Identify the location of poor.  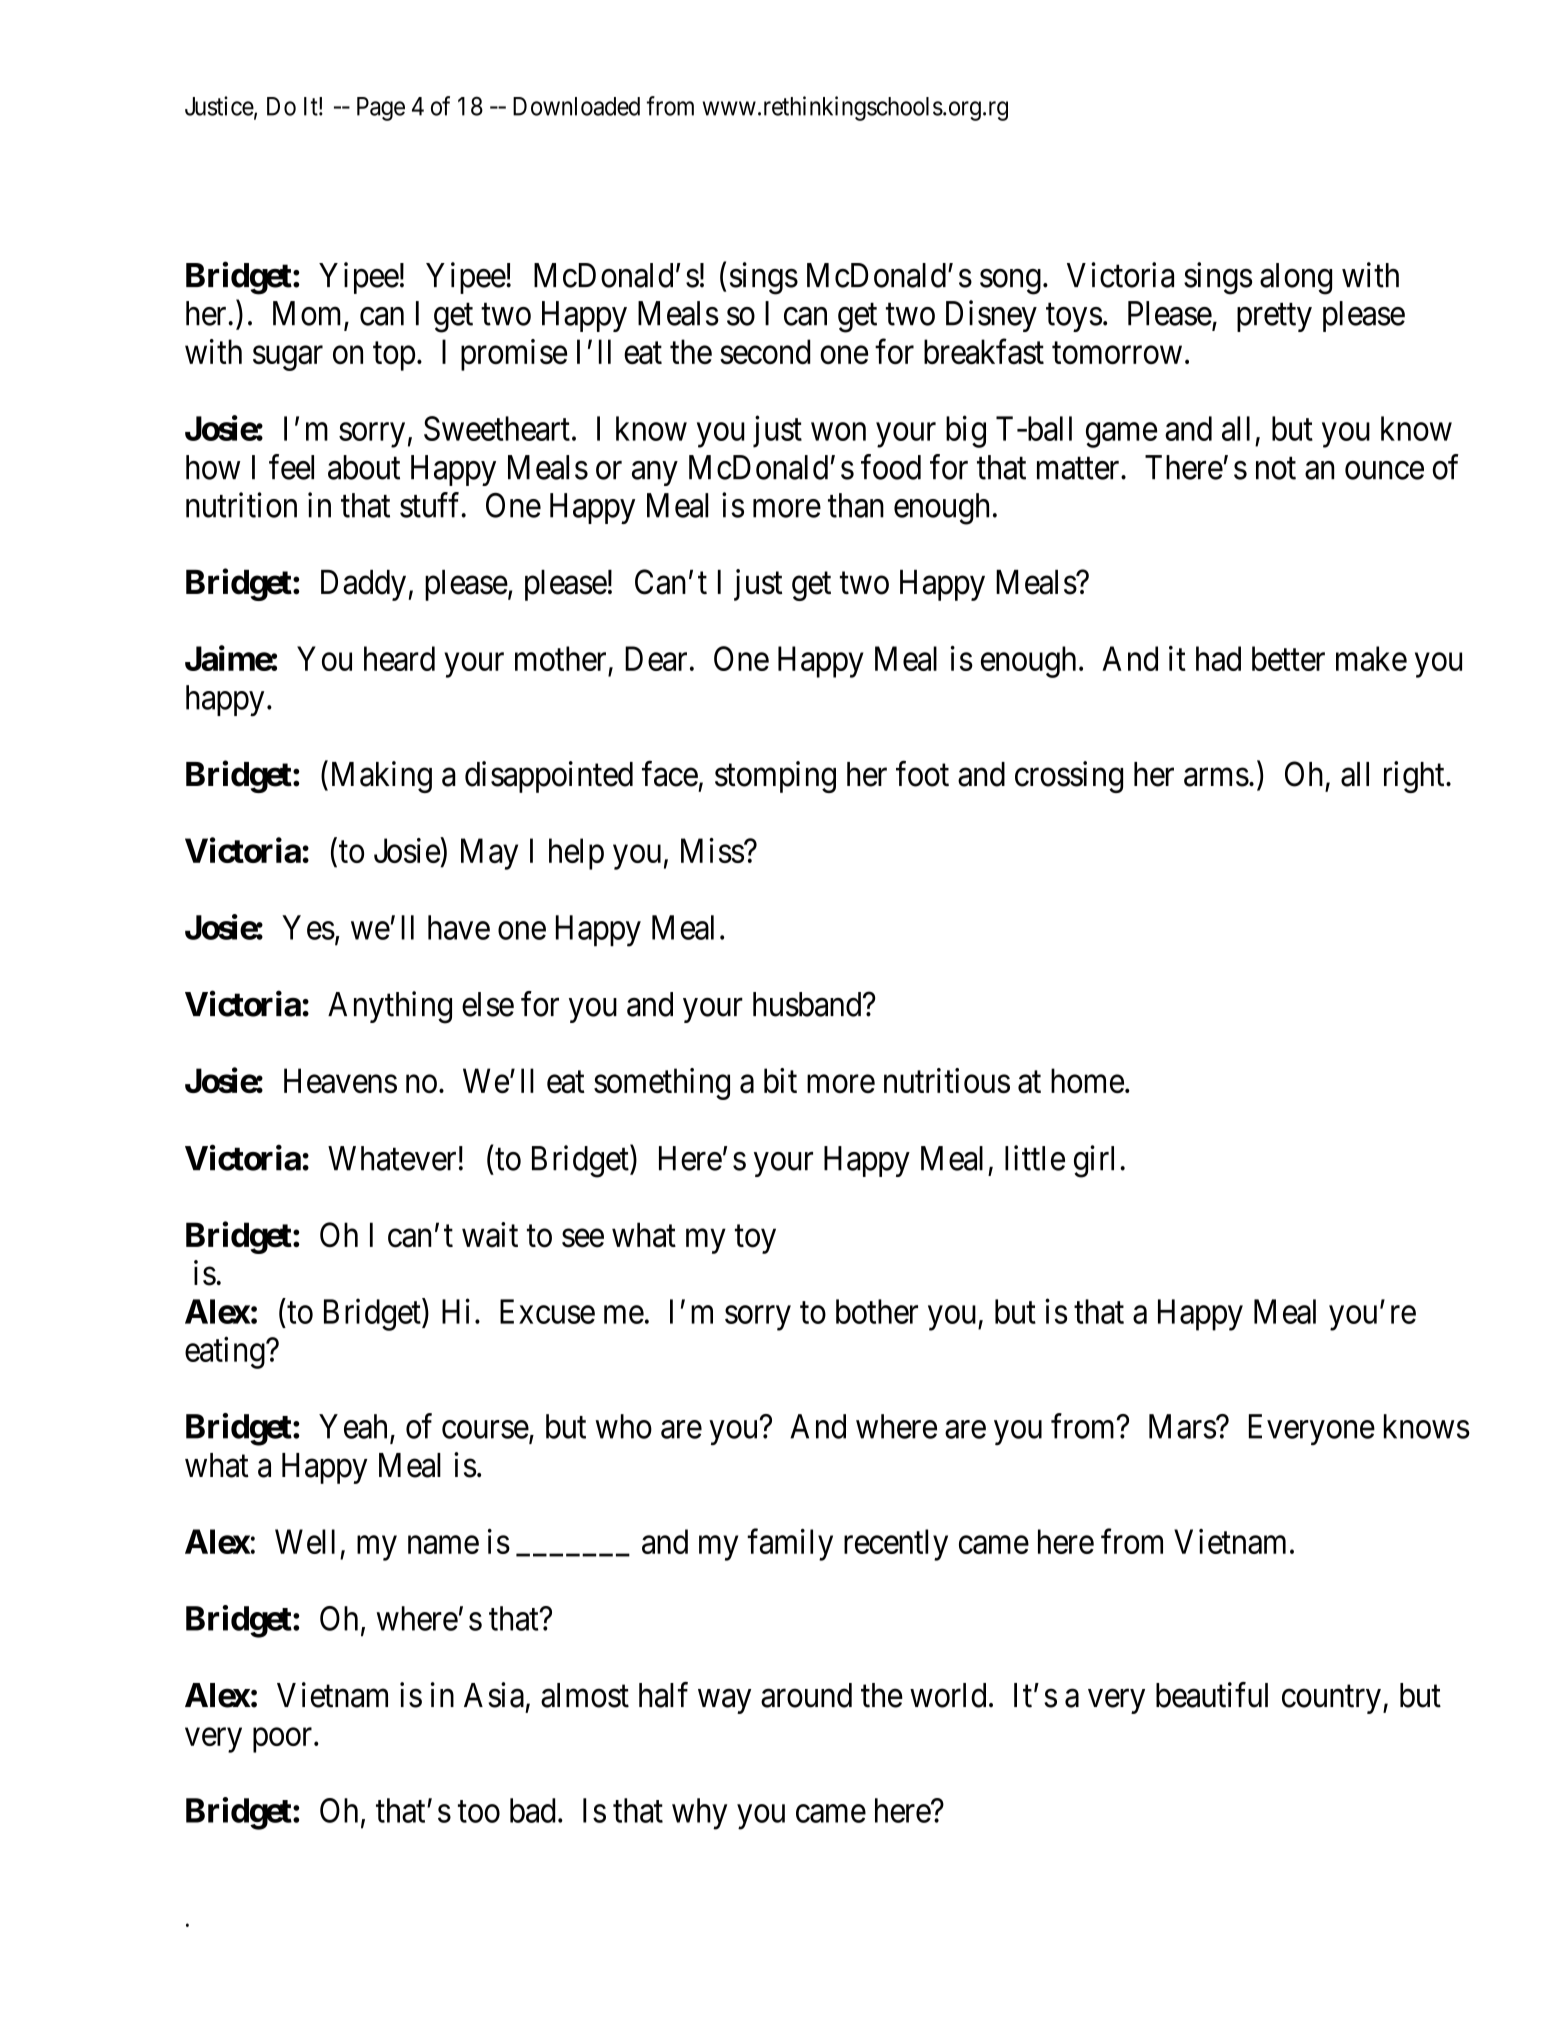
(284, 1740).
